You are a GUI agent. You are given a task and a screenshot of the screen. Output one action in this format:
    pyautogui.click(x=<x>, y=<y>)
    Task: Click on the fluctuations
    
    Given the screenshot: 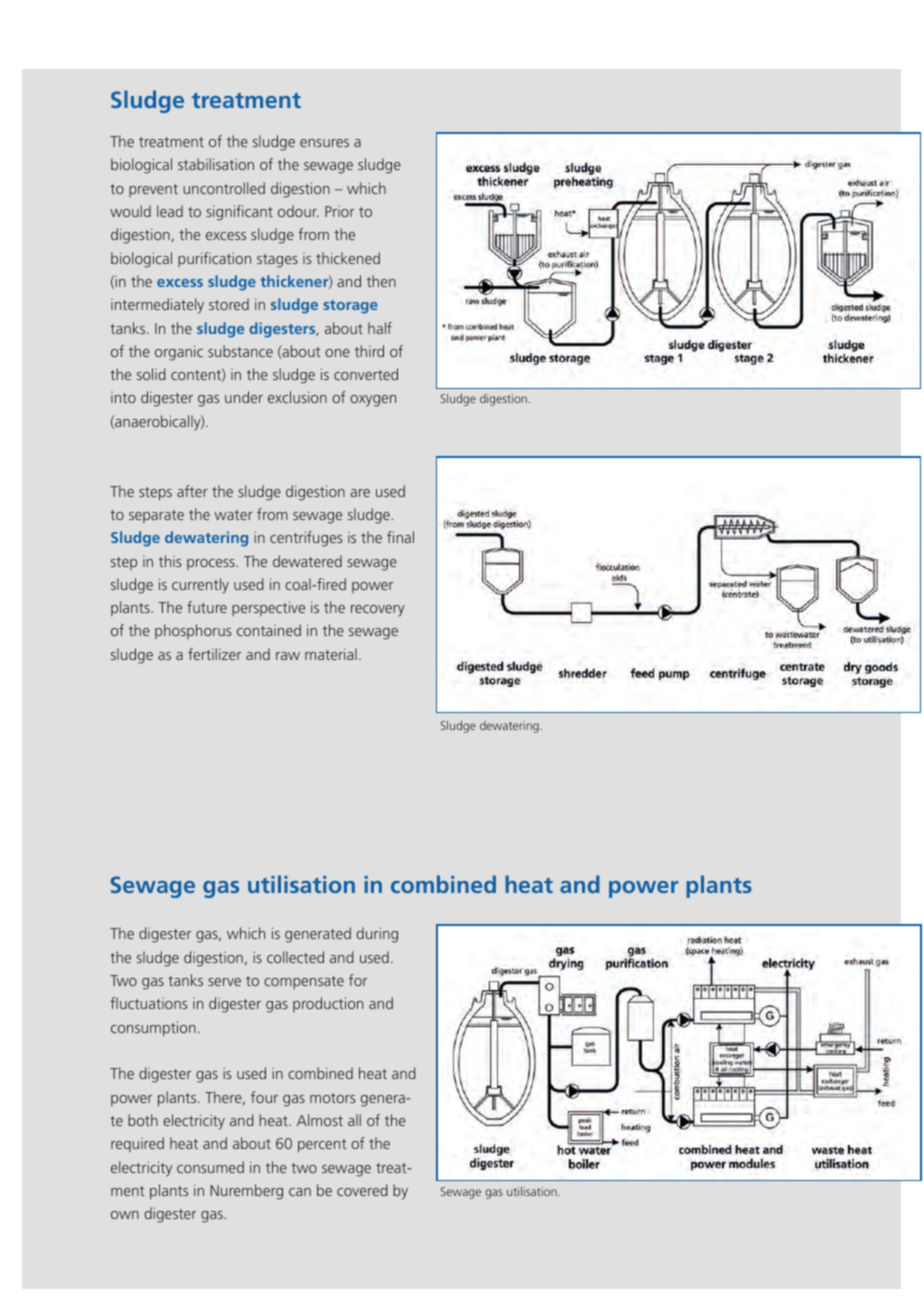 What is the action you would take?
    pyautogui.click(x=148, y=1003)
